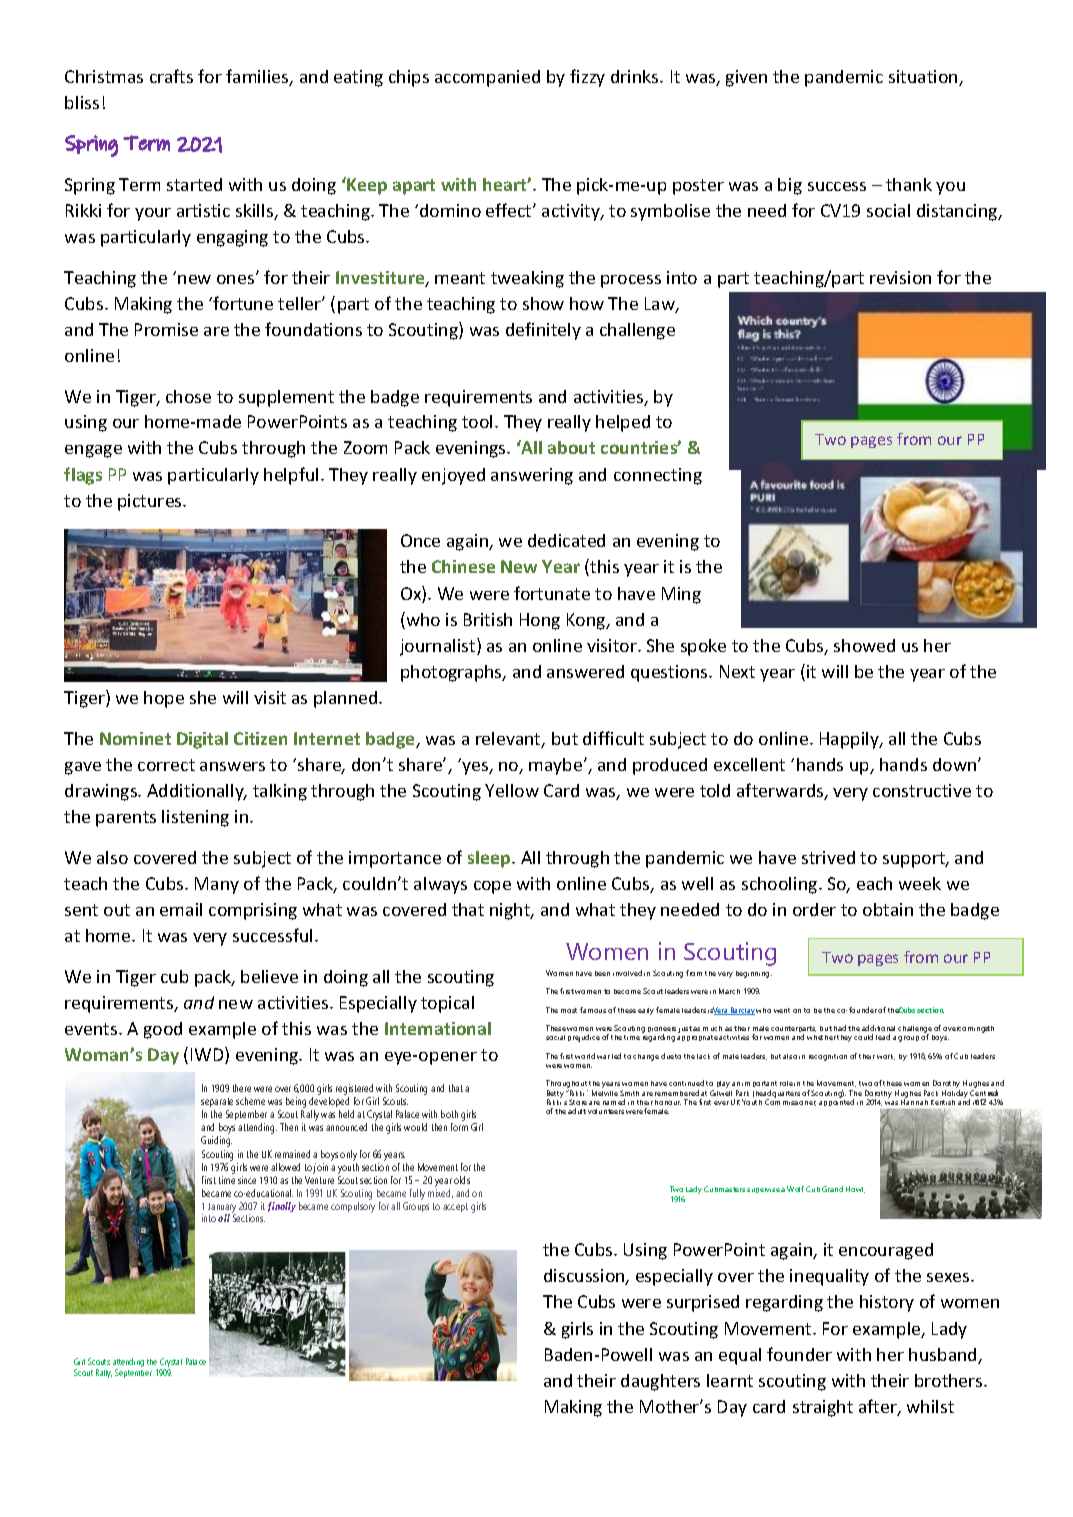 This screenshot has width=1073, height=1517. Describe the element at coordinates (660, 1382) in the screenshot. I see `daughters` at that location.
